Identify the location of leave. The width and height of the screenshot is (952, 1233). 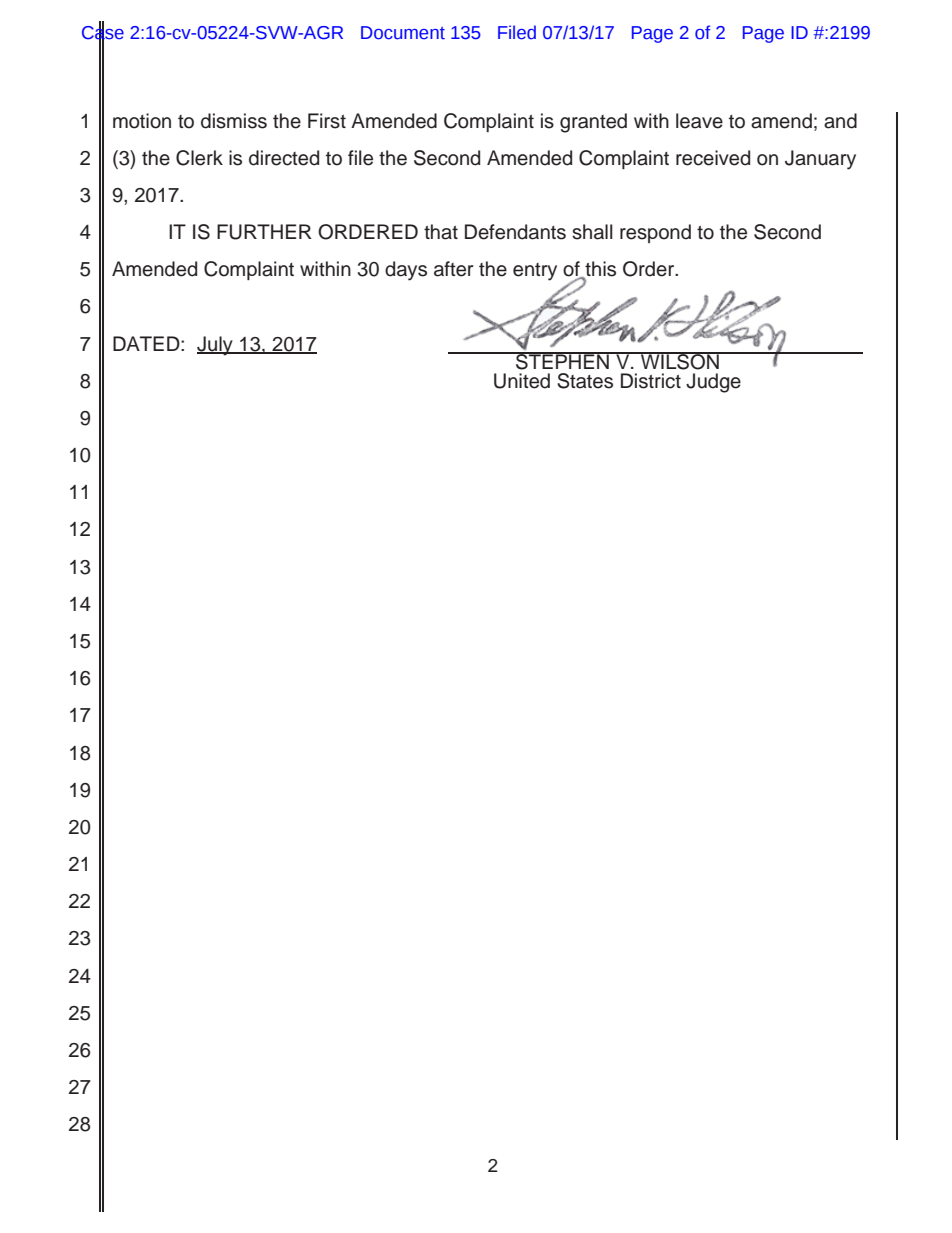
(699, 121).
